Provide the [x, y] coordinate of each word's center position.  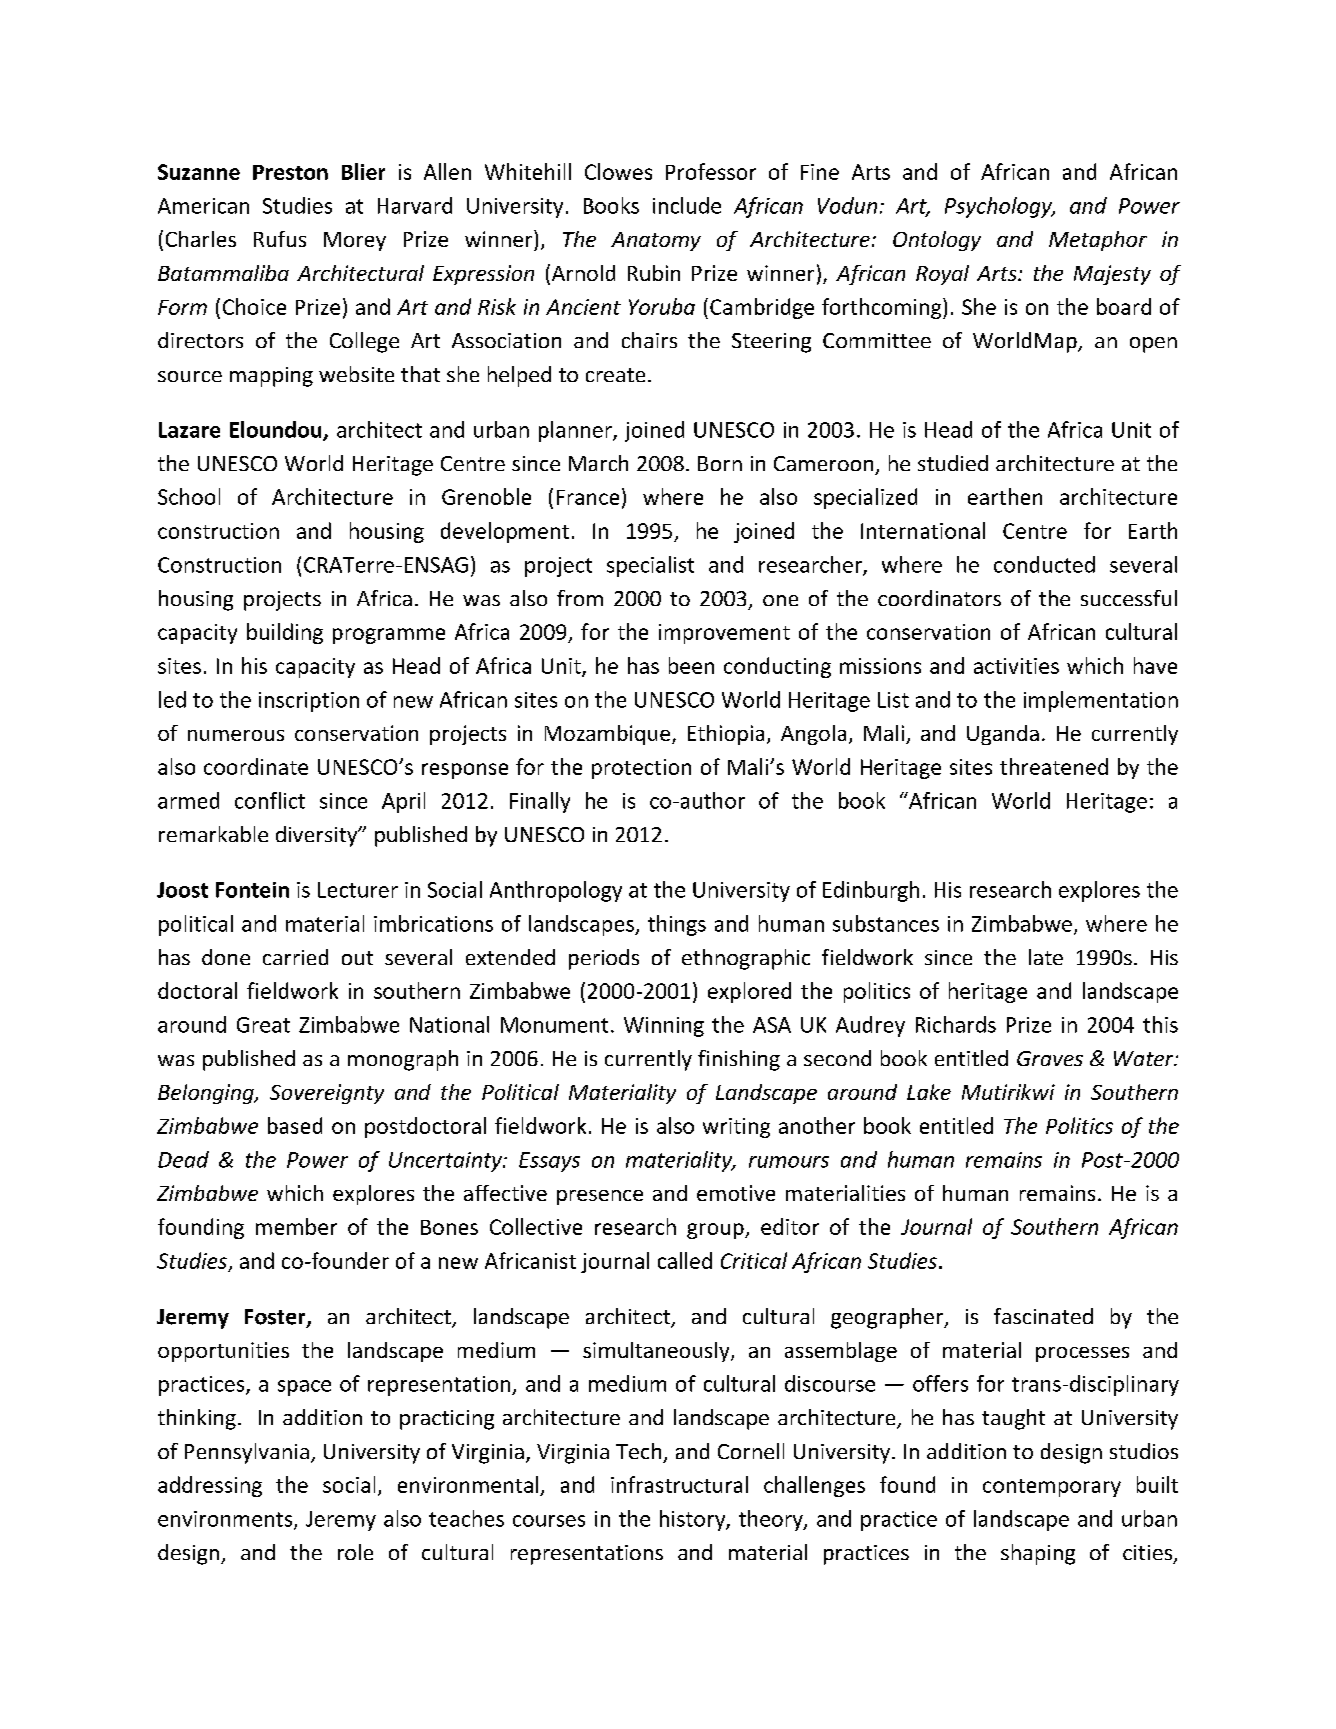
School [189, 496]
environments [226, 1520]
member [296, 1226]
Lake [929, 1092]
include [687, 205]
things [677, 925]
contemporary [1052, 1488]
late [1046, 957]
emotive [736, 1193]
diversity [318, 836]
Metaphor [1098, 241]
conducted [1044, 564]
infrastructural [679, 1484]
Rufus [280, 239]
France [588, 497]
